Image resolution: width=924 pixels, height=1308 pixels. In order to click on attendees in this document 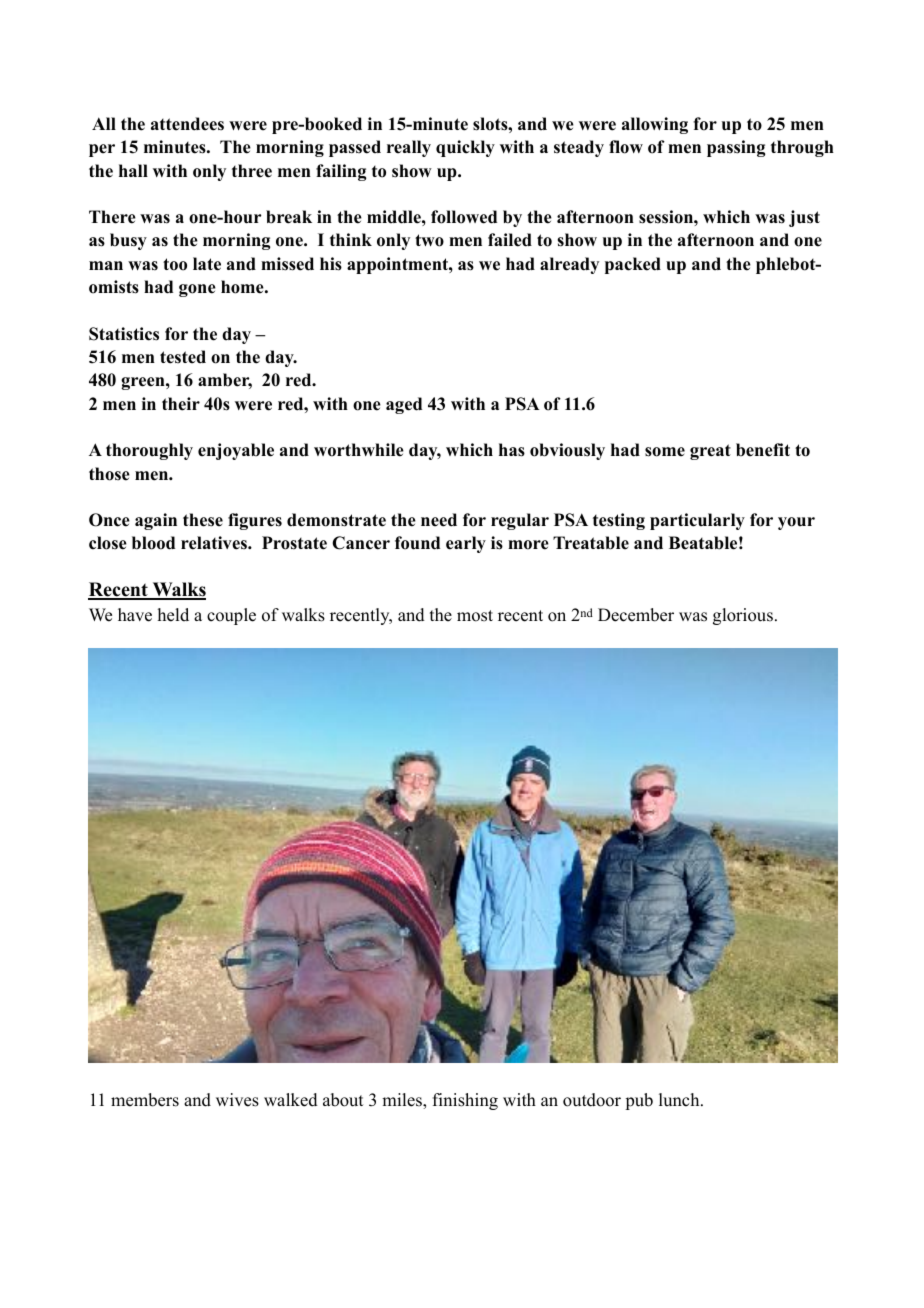, I will do `click(187, 124)`.
